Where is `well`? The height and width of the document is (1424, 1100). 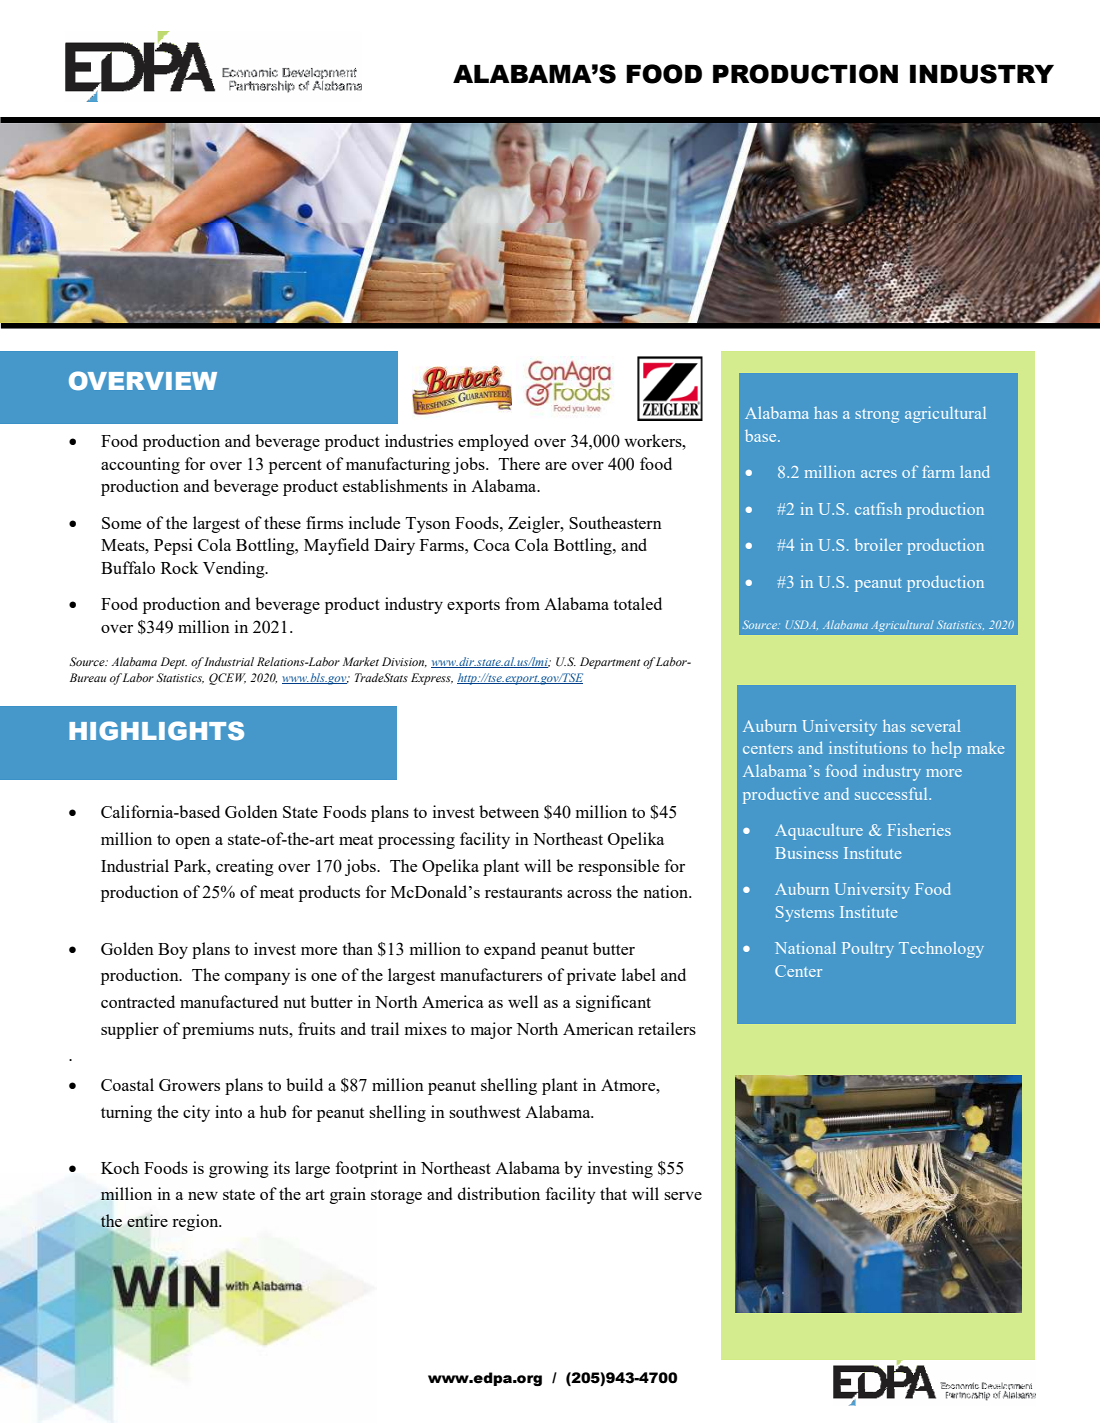
well is located at coordinates (523, 1001).
